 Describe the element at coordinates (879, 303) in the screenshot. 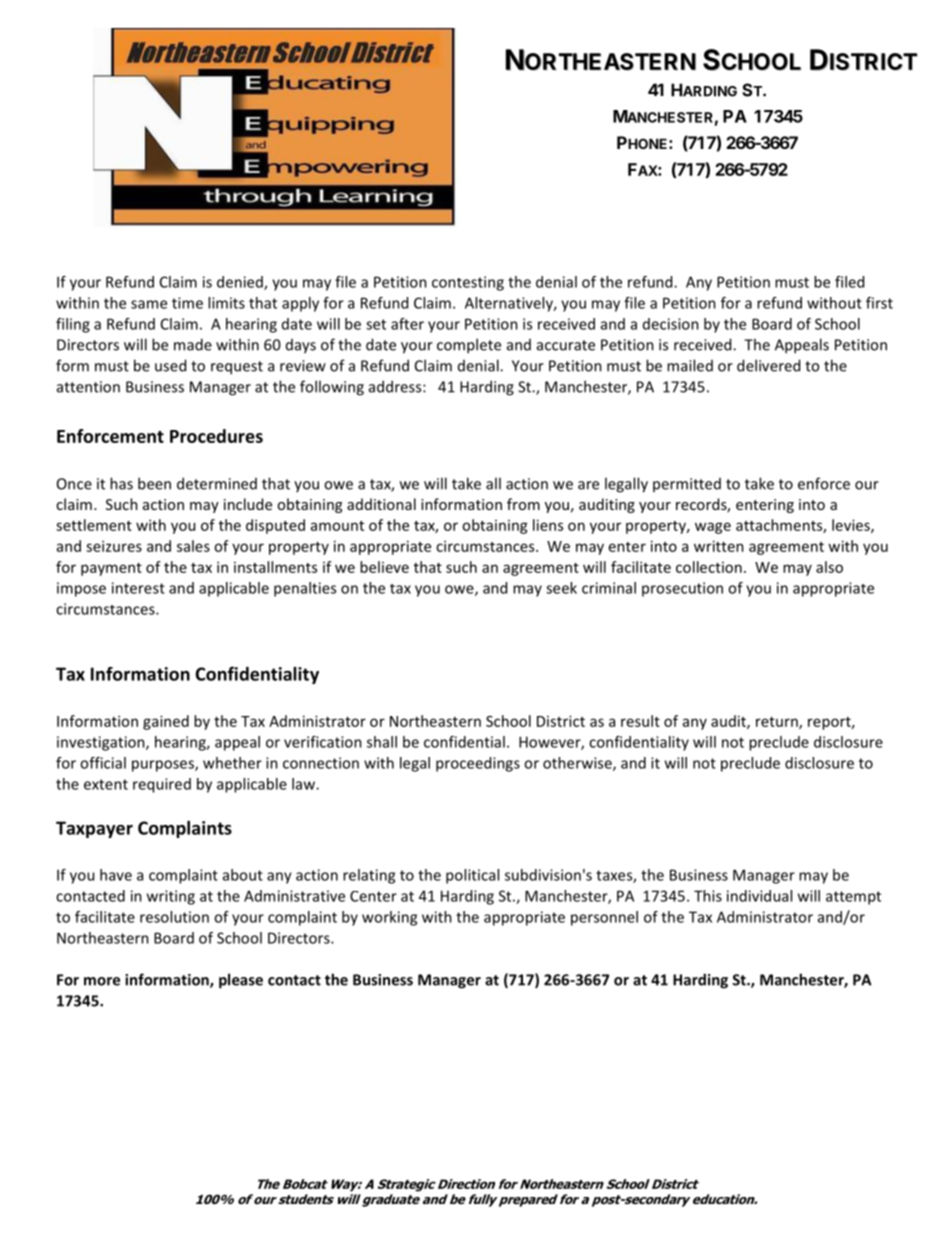

I see `first` at that location.
